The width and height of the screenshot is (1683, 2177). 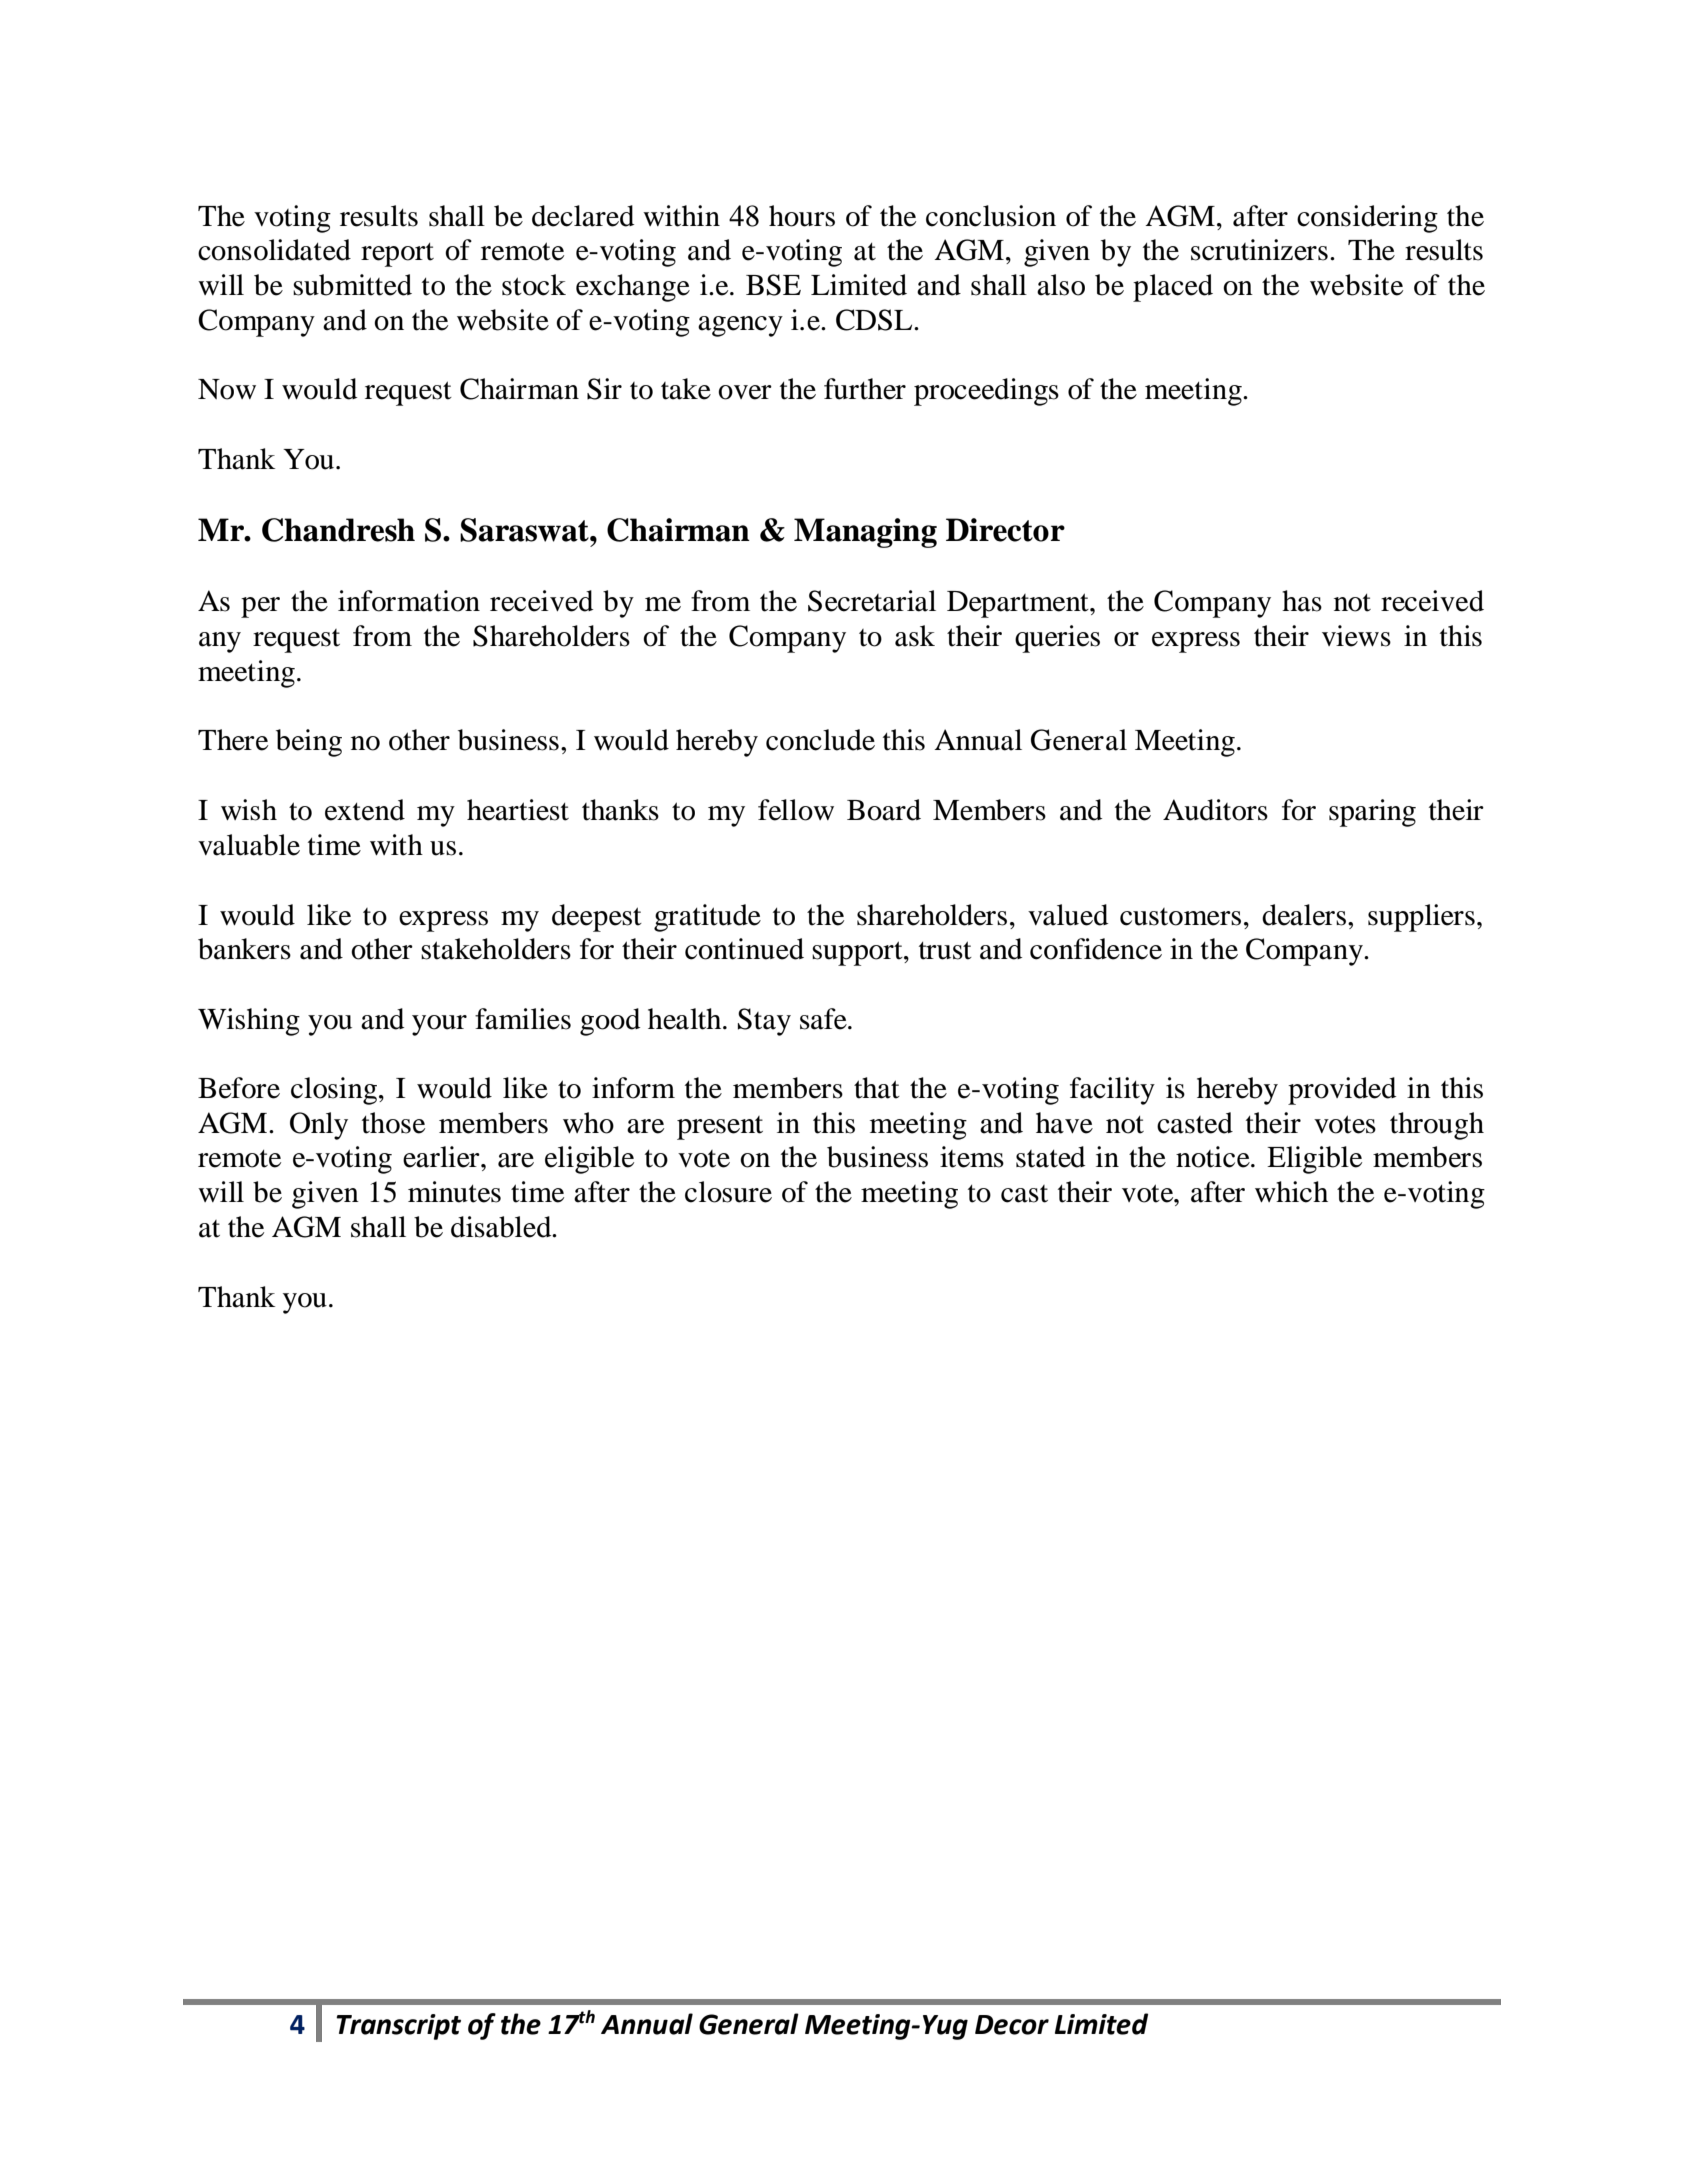 I want to click on provided, so click(x=1342, y=1091).
